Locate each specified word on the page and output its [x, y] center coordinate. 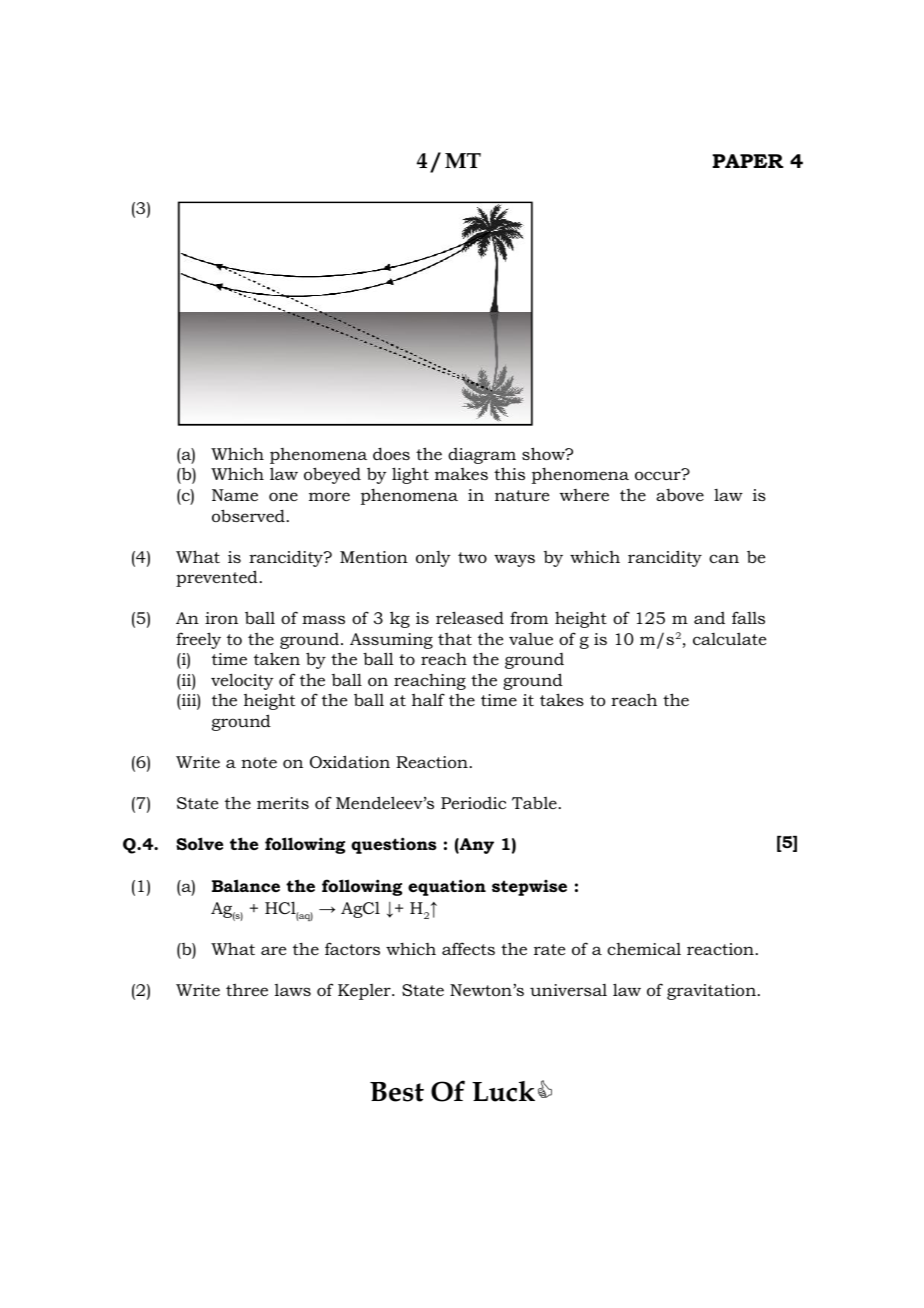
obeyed [332, 475]
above [680, 495]
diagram [482, 456]
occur [659, 475]
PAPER [748, 161]
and [709, 618]
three [247, 989]
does [391, 453]
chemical [644, 949]
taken [277, 658]
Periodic [473, 803]
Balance [246, 885]
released [470, 617]
